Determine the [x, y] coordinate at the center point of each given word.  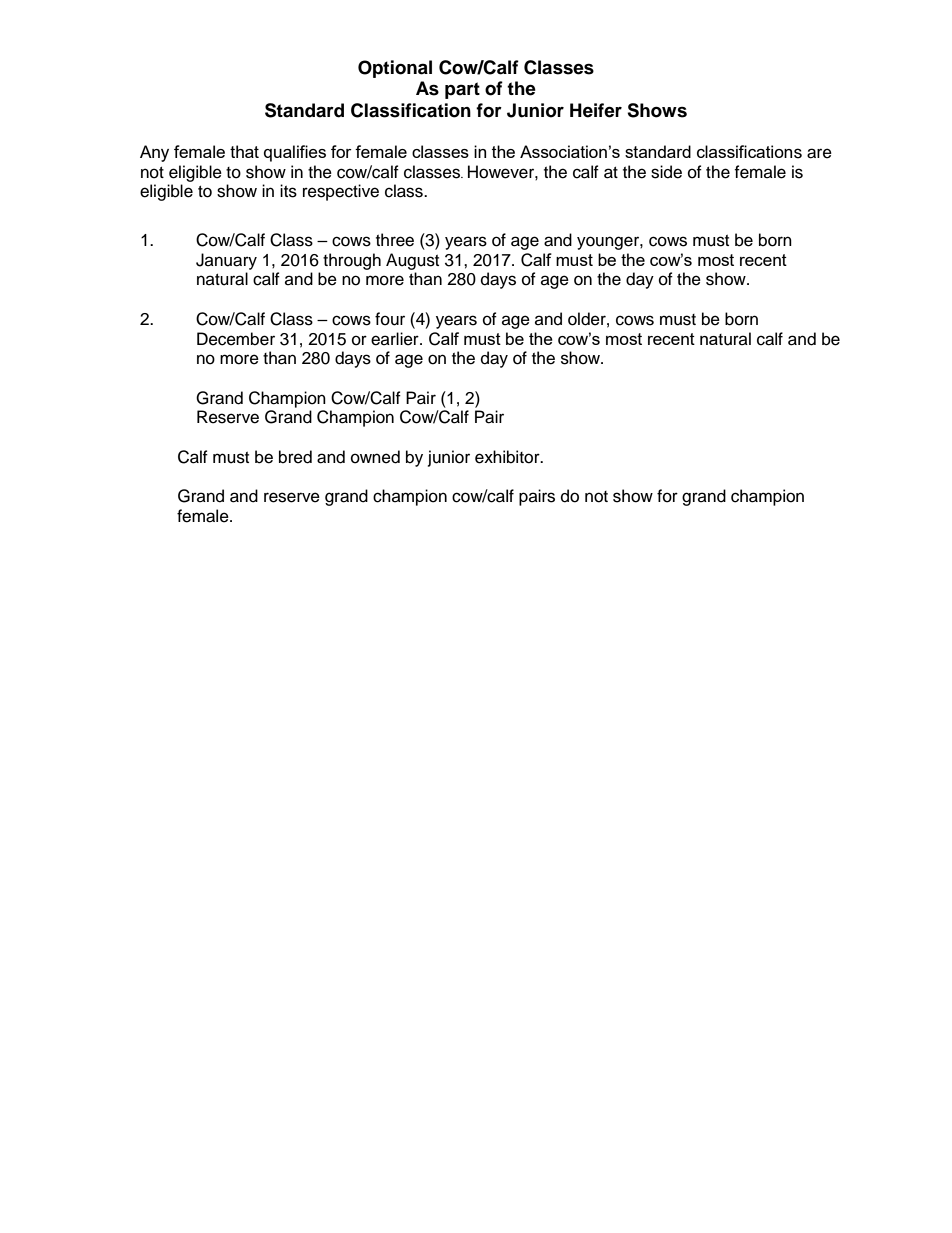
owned [375, 457]
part [462, 90]
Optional [395, 69]
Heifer [596, 110]
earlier [396, 339]
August [412, 261]
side [666, 172]
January [226, 261]
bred [295, 457]
